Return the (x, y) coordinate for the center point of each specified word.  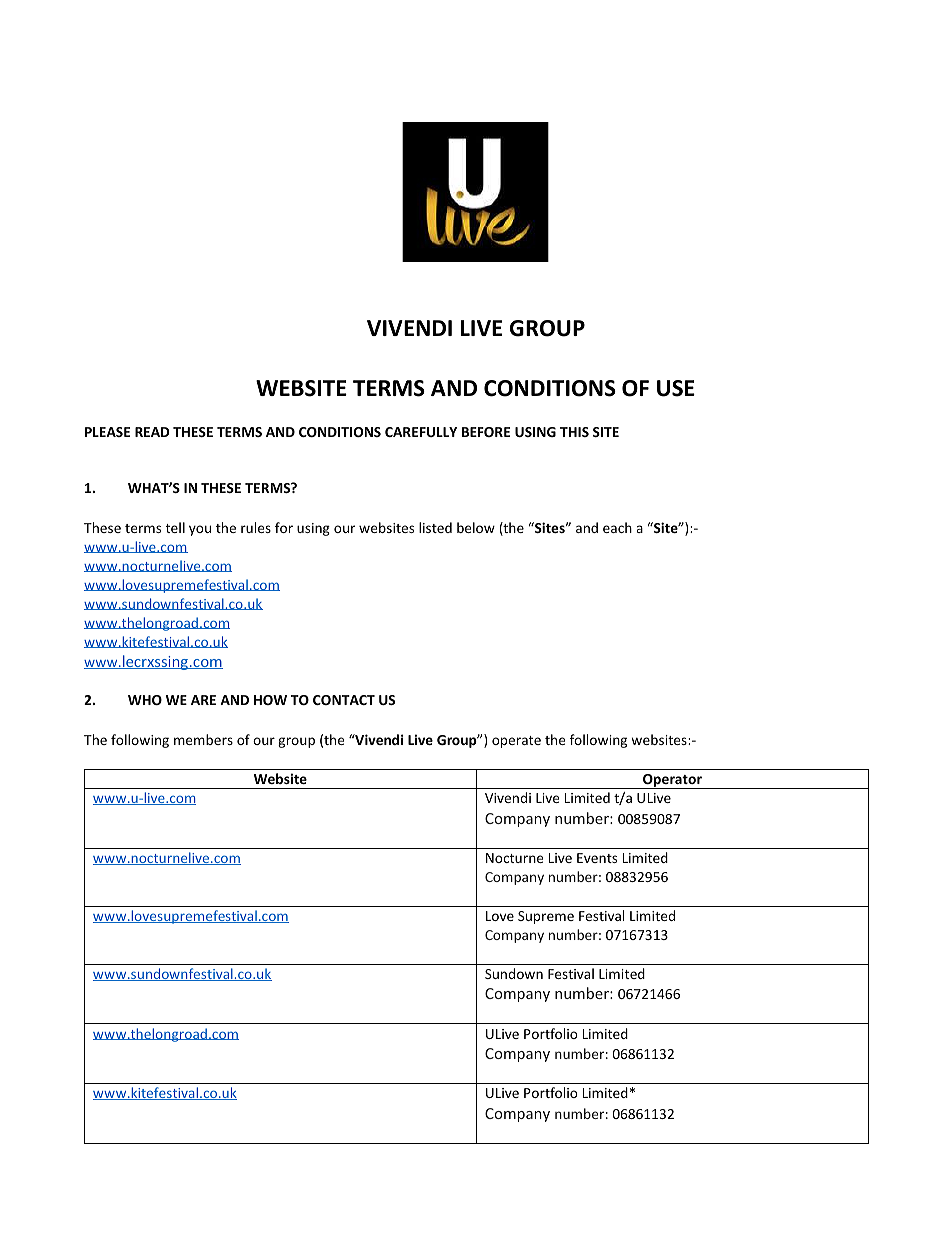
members (203, 739)
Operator (672, 781)
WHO (145, 700)
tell (175, 527)
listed (435, 527)
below (476, 527)
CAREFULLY (421, 432)
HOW (270, 700)
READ (152, 432)
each (617, 527)
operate (516, 742)
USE (676, 388)
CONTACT (344, 700)
